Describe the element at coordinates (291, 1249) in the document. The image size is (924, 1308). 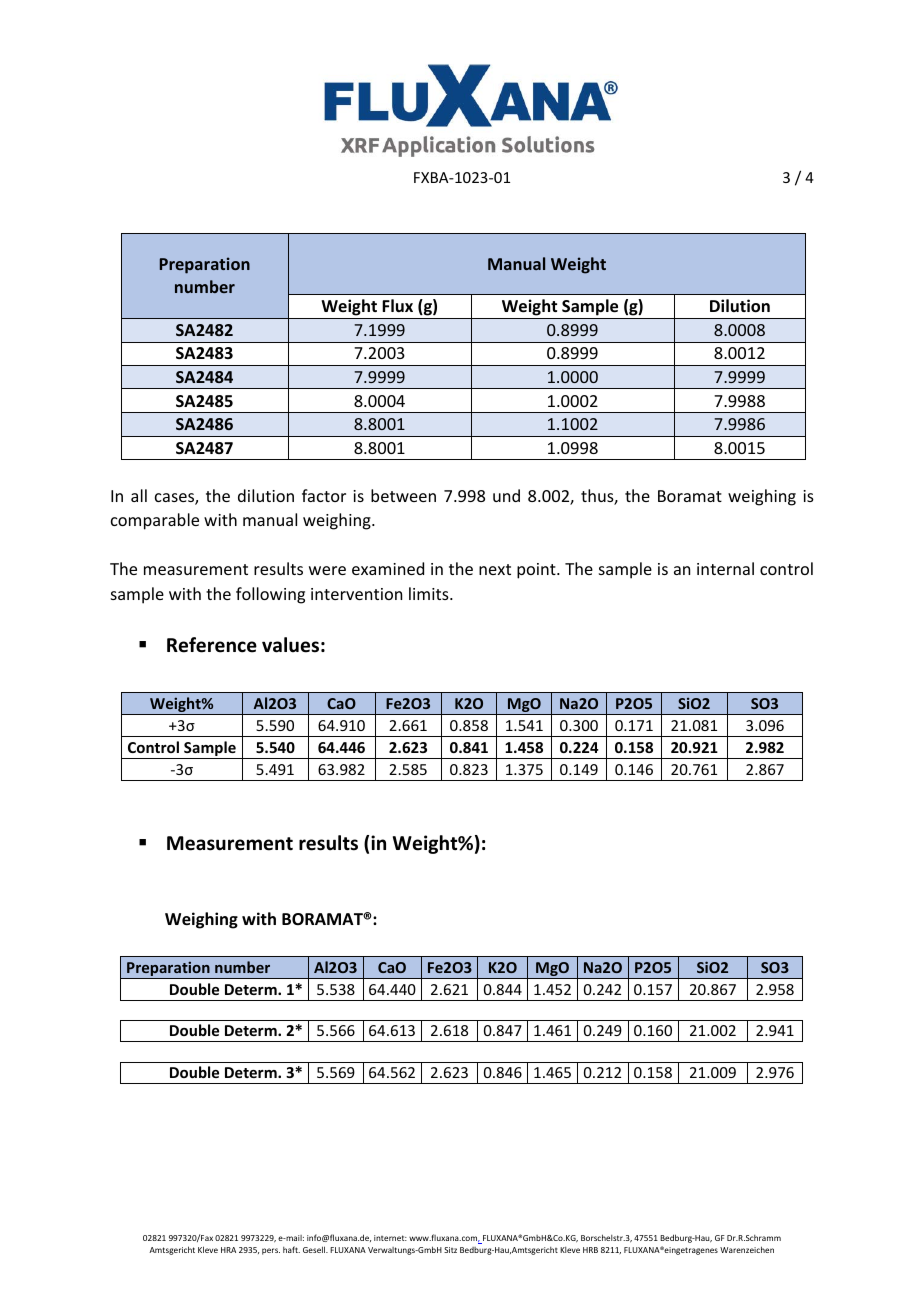
I see `haft` at that location.
